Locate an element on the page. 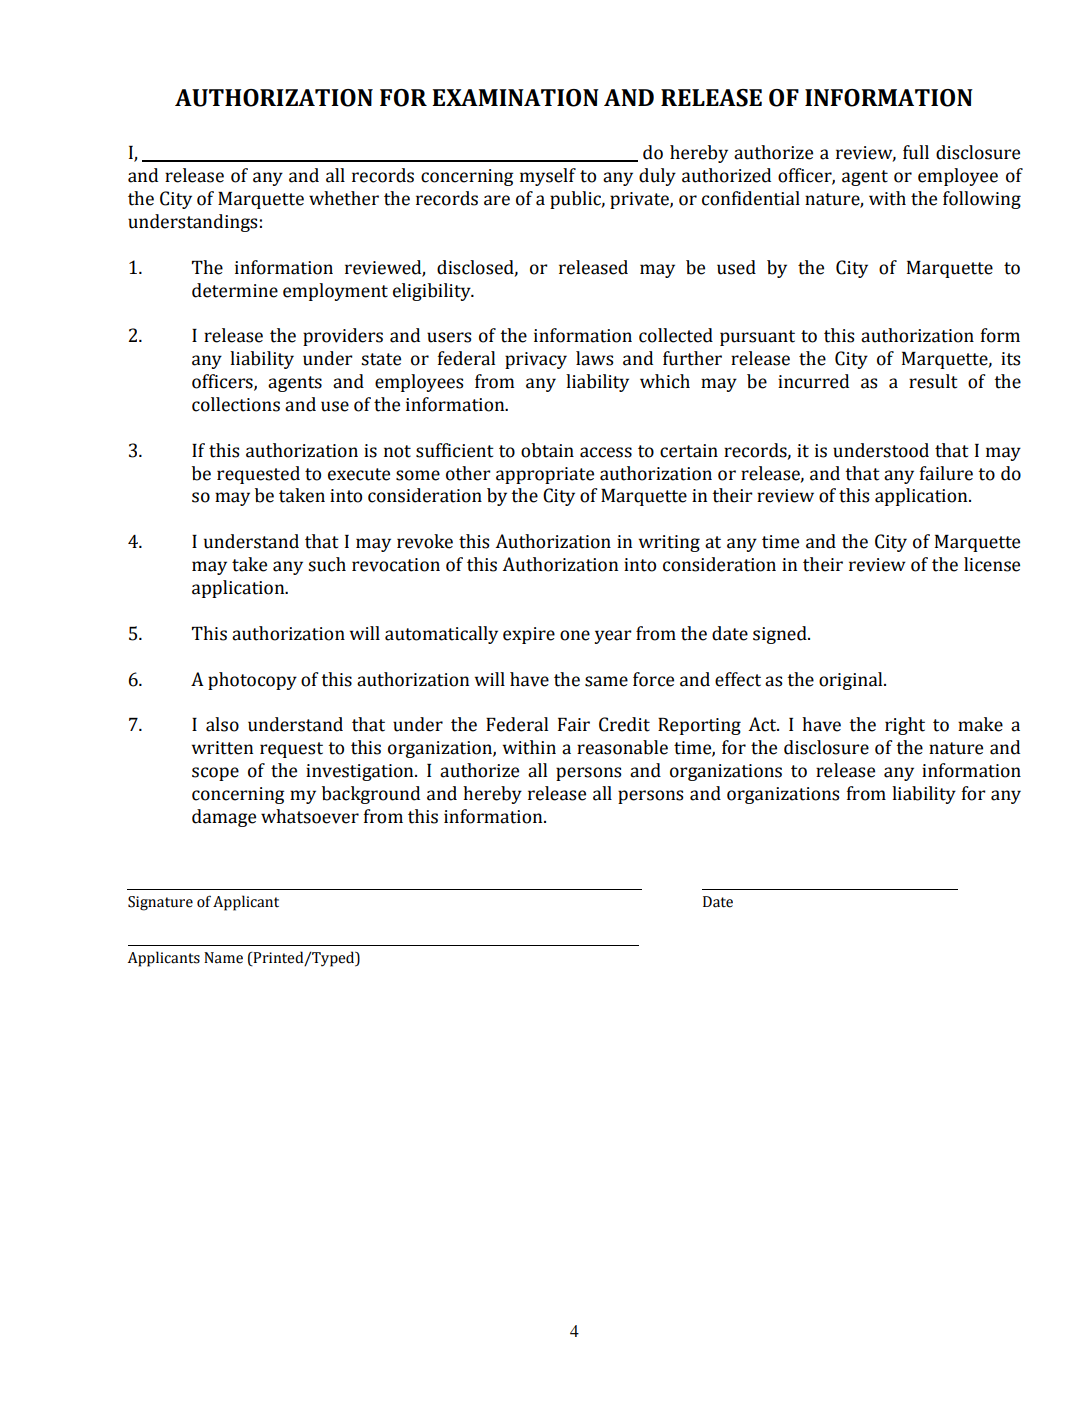 The image size is (1085, 1405). original is located at coordinates (852, 681).
